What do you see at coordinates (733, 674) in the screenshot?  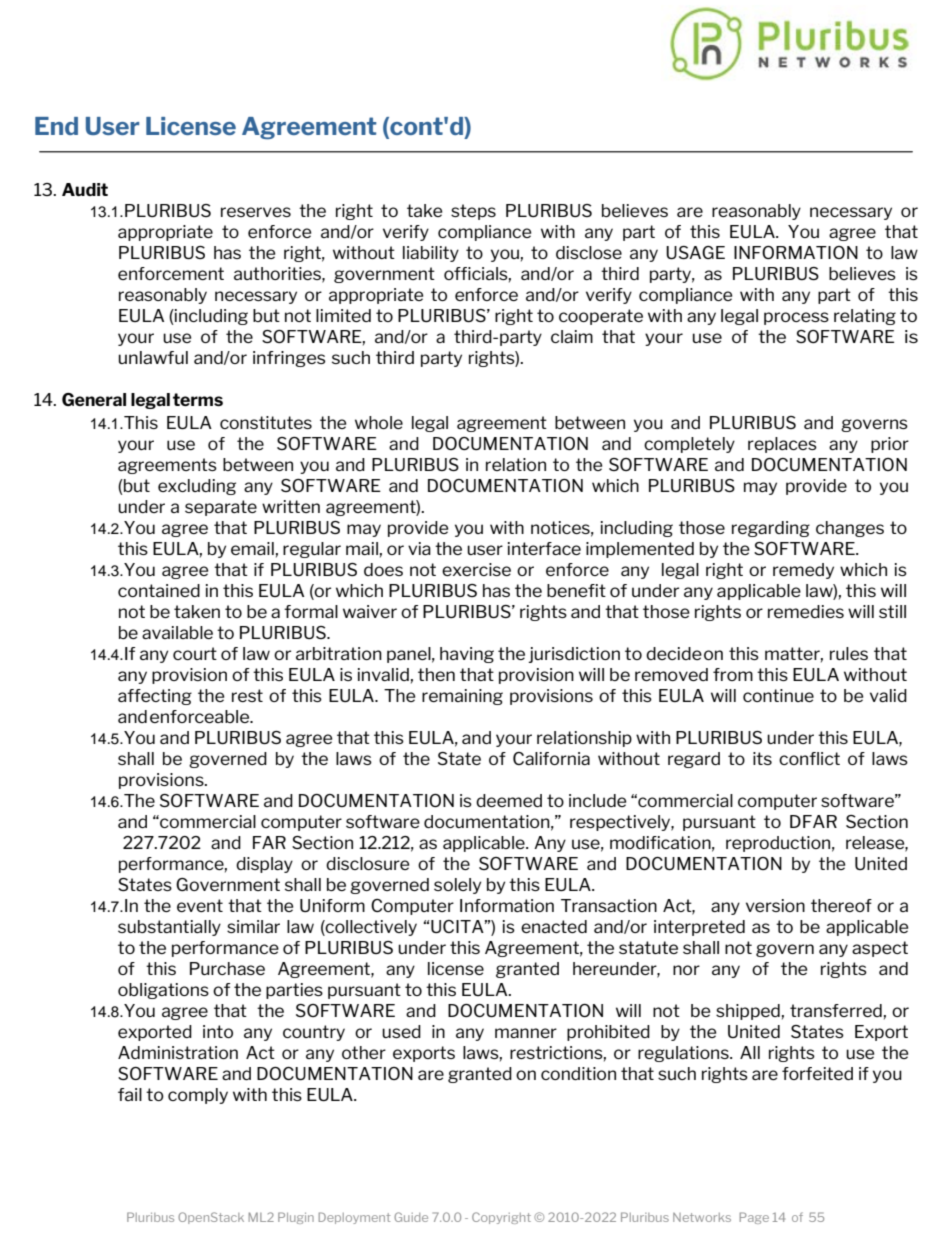 I see `from` at bounding box center [733, 674].
